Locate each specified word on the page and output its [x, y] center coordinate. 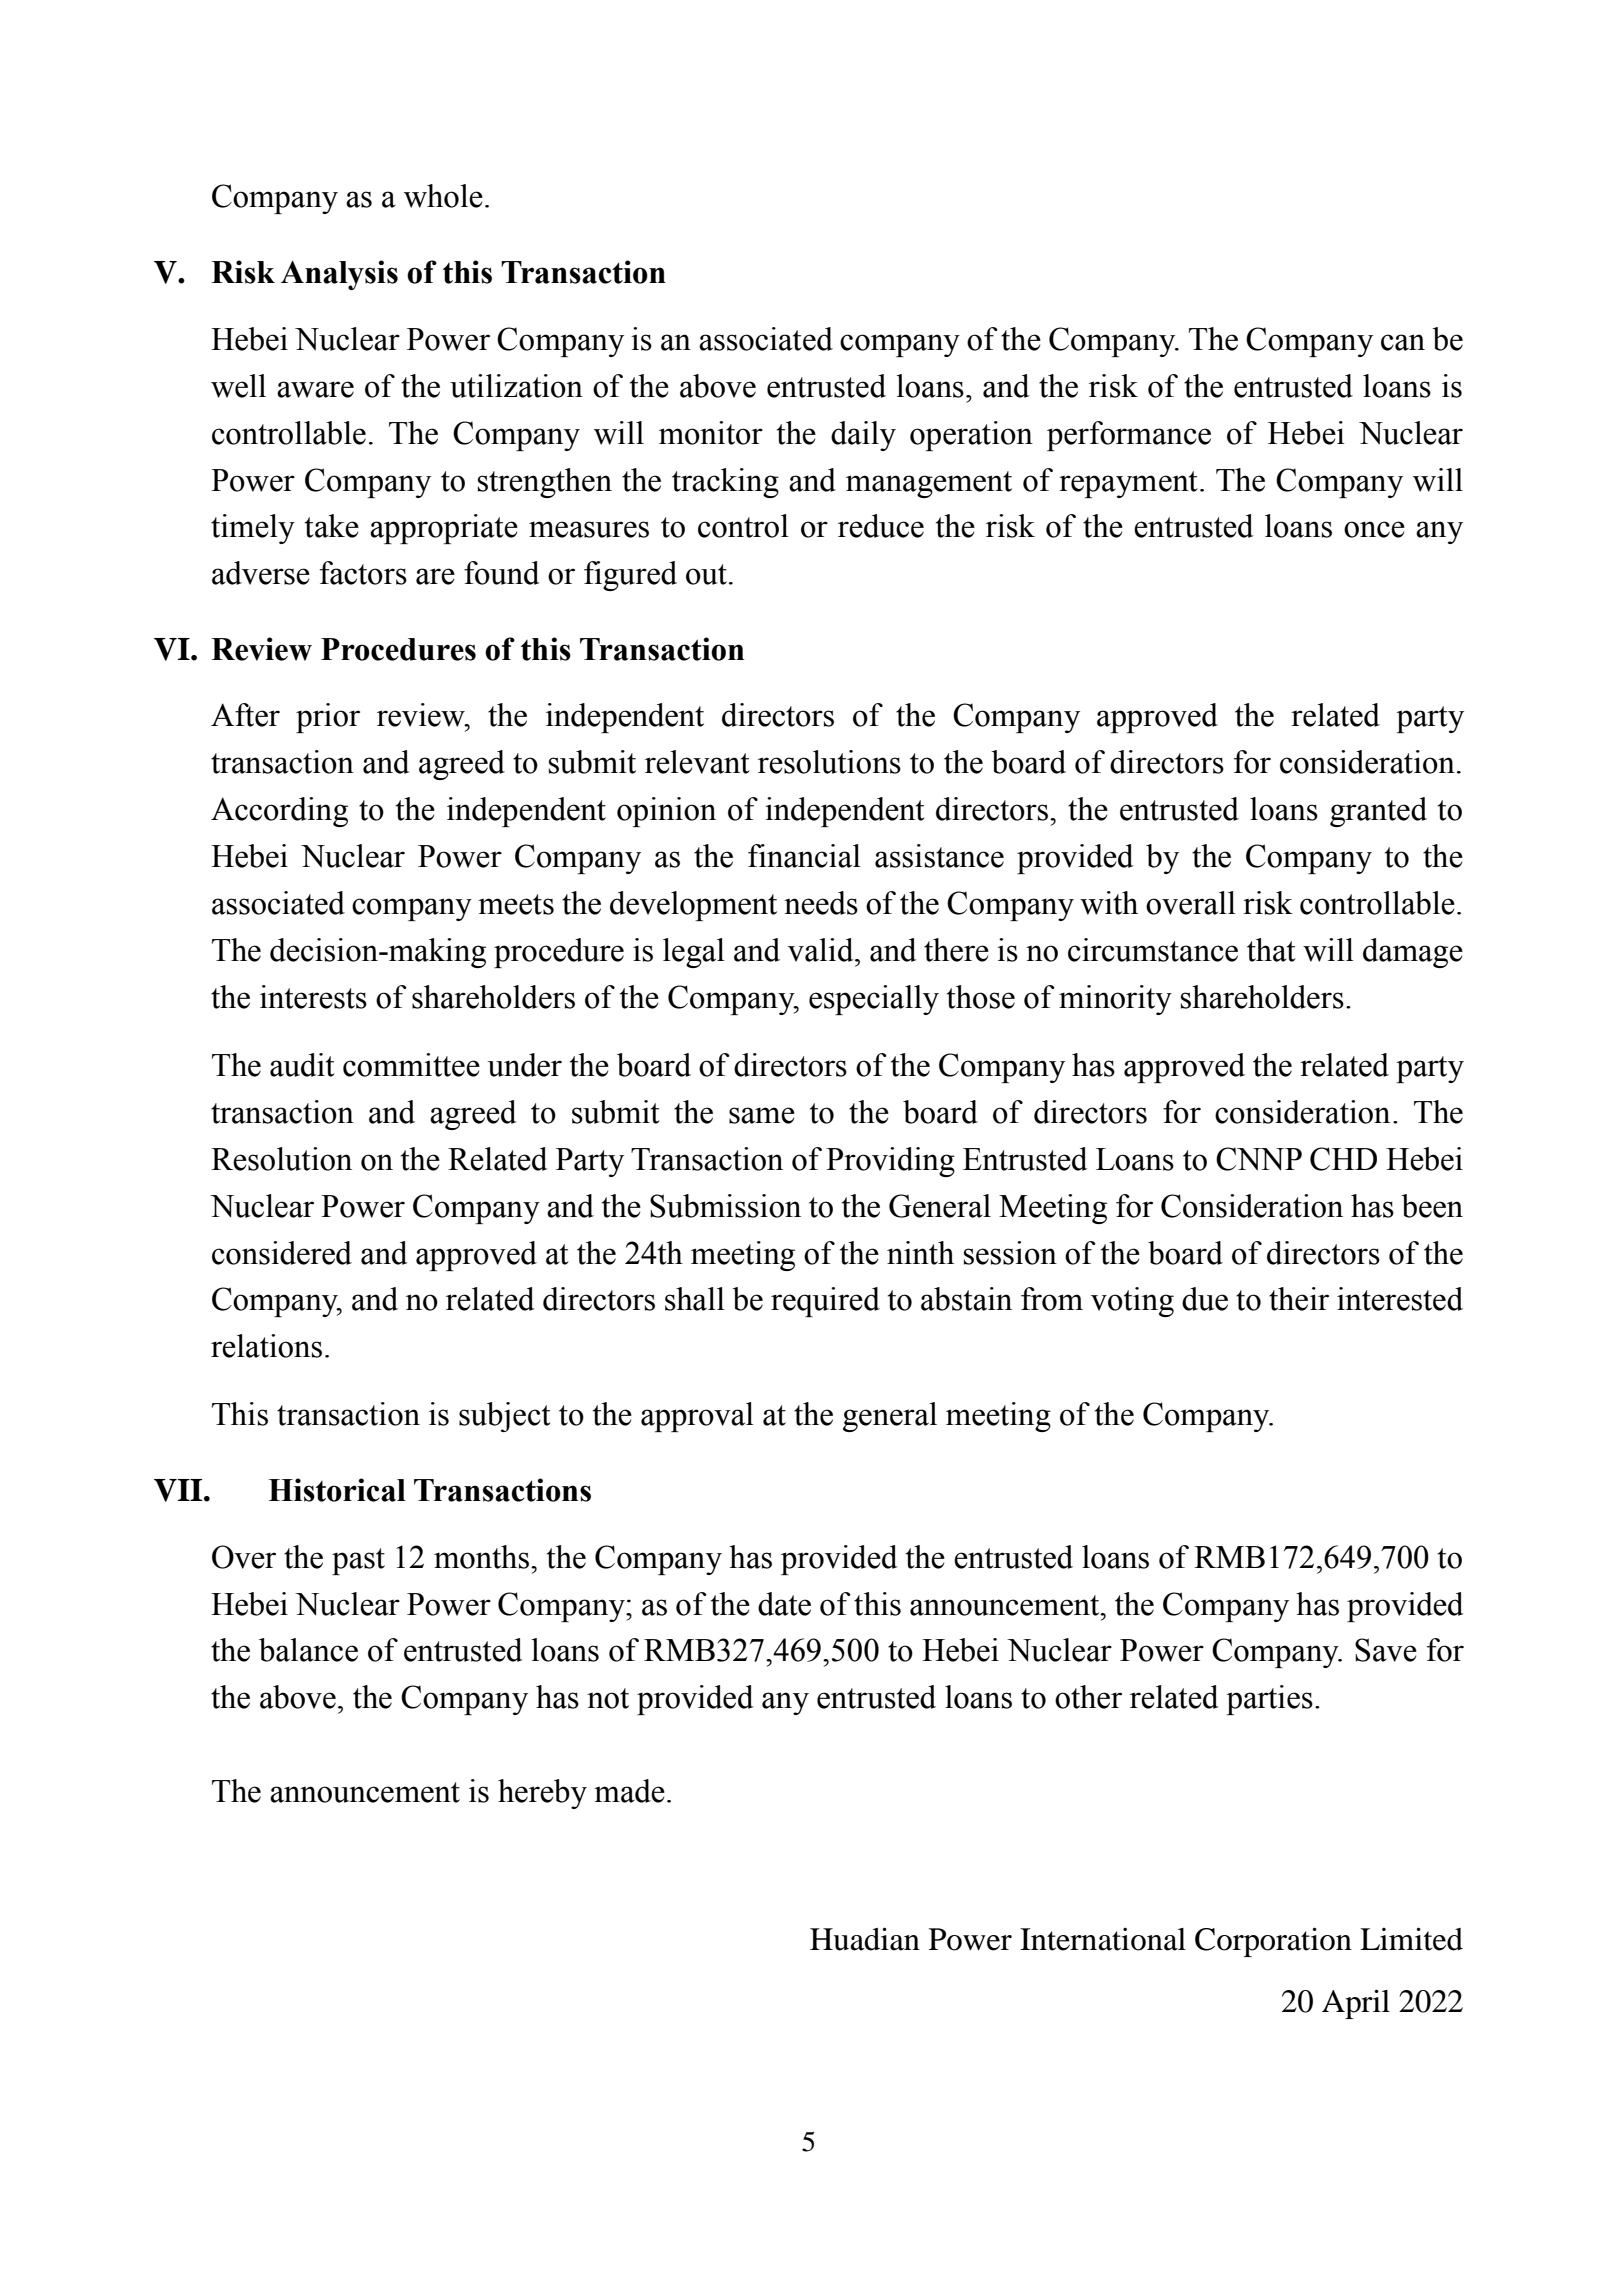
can [1403, 342]
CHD [1343, 1159]
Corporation [1273, 1942]
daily [863, 436]
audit [302, 1065]
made [629, 1791]
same [762, 1115]
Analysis [339, 275]
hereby [542, 1794]
